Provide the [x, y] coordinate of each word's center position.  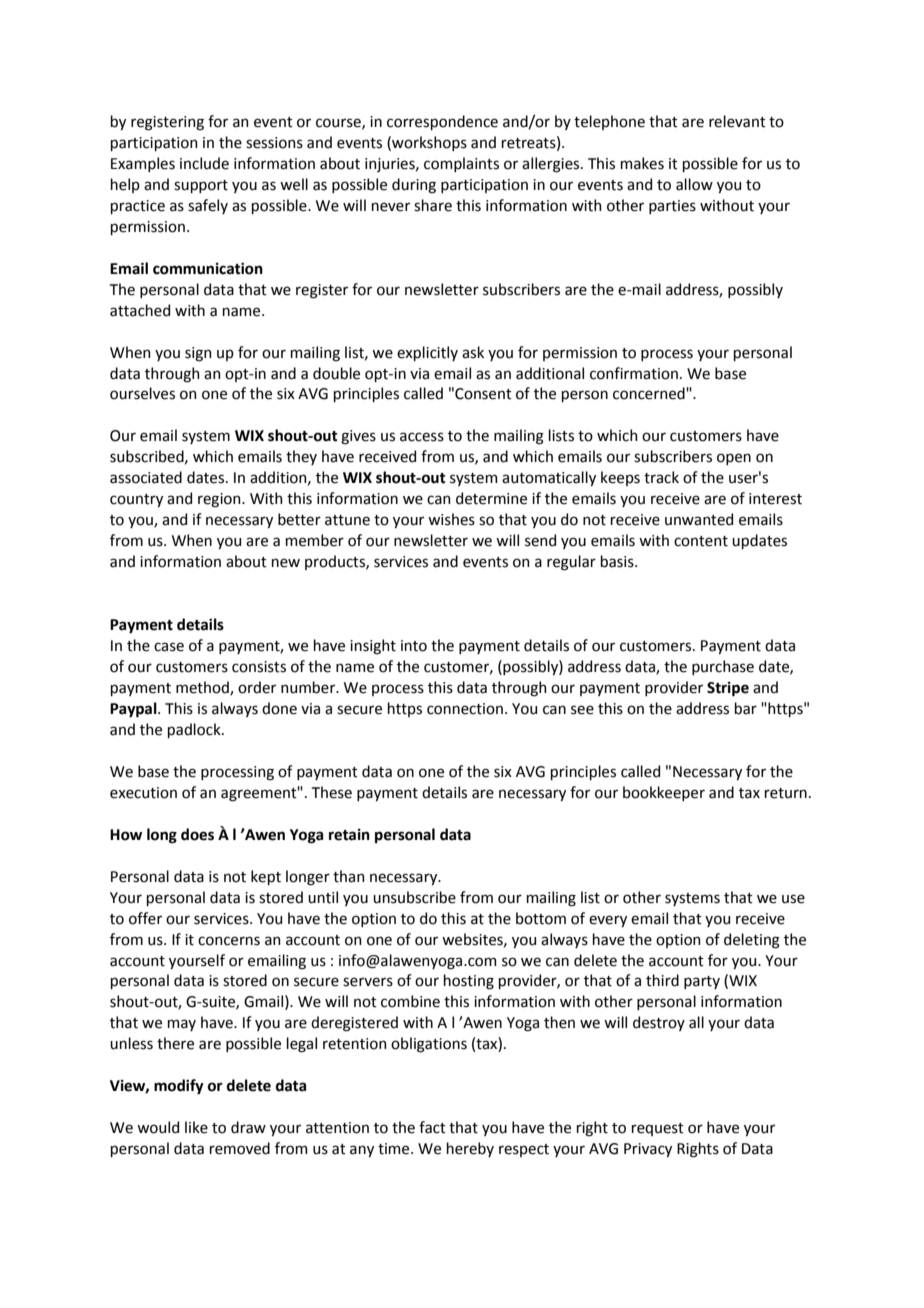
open [734, 459]
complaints [461, 164]
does [197, 834]
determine [491, 498]
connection [465, 709]
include [204, 163]
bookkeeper [664, 793]
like [196, 1127]
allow [694, 184]
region [220, 500]
